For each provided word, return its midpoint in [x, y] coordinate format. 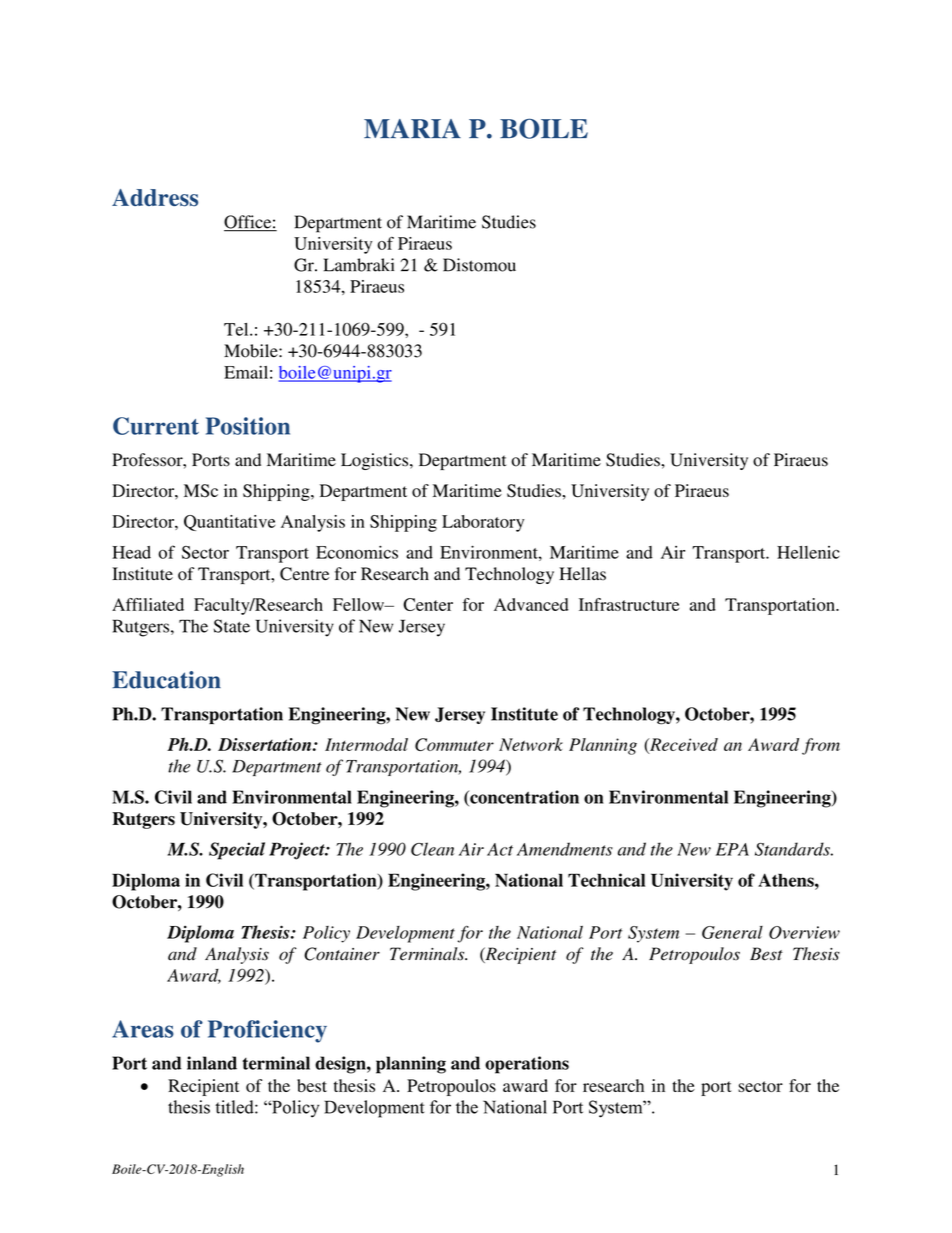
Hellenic [808, 552]
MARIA [412, 128]
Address [155, 198]
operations [527, 1065]
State [231, 626]
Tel [237, 329]
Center [428, 604]
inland [212, 1063]
